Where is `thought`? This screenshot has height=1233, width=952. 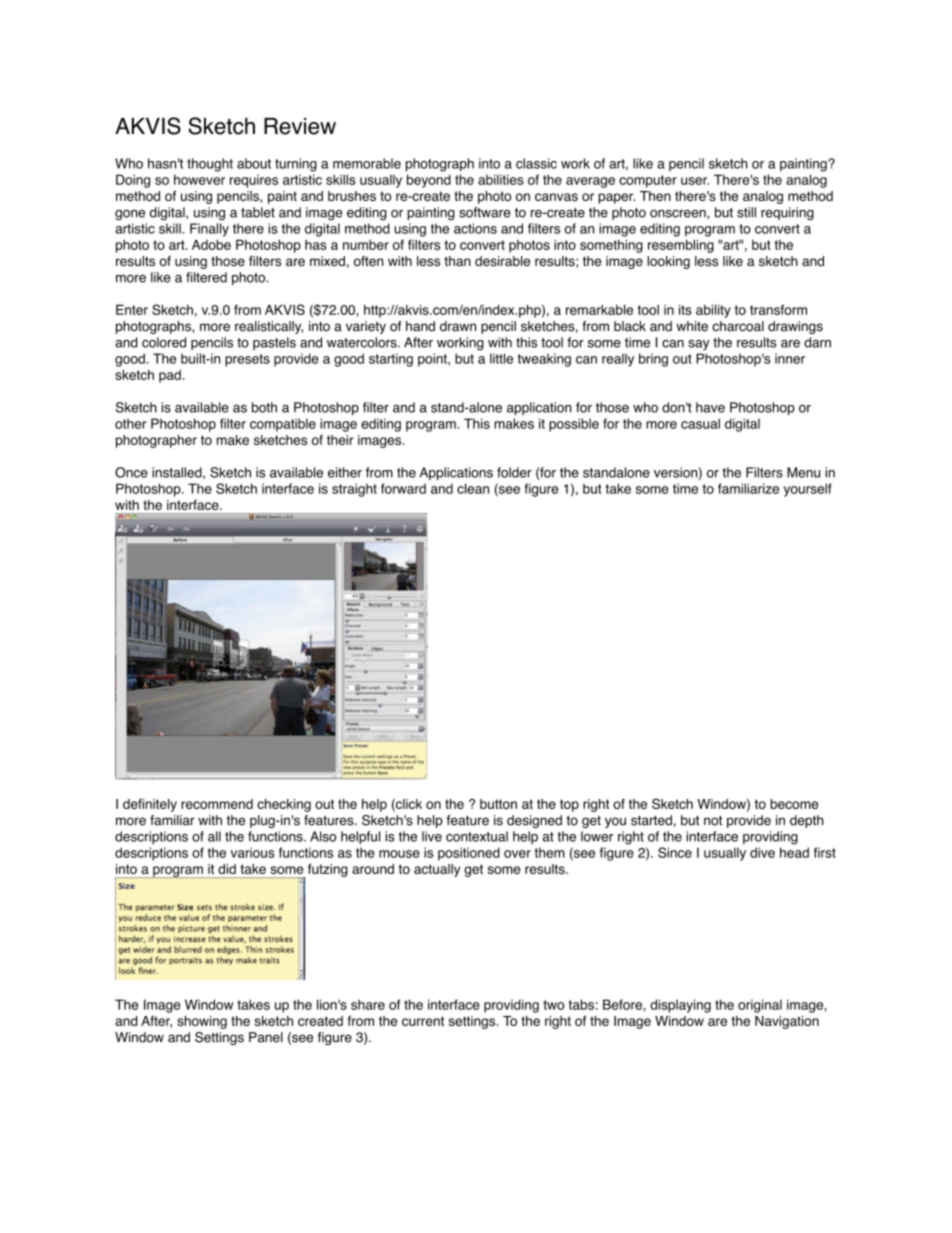 thought is located at coordinates (210, 165).
